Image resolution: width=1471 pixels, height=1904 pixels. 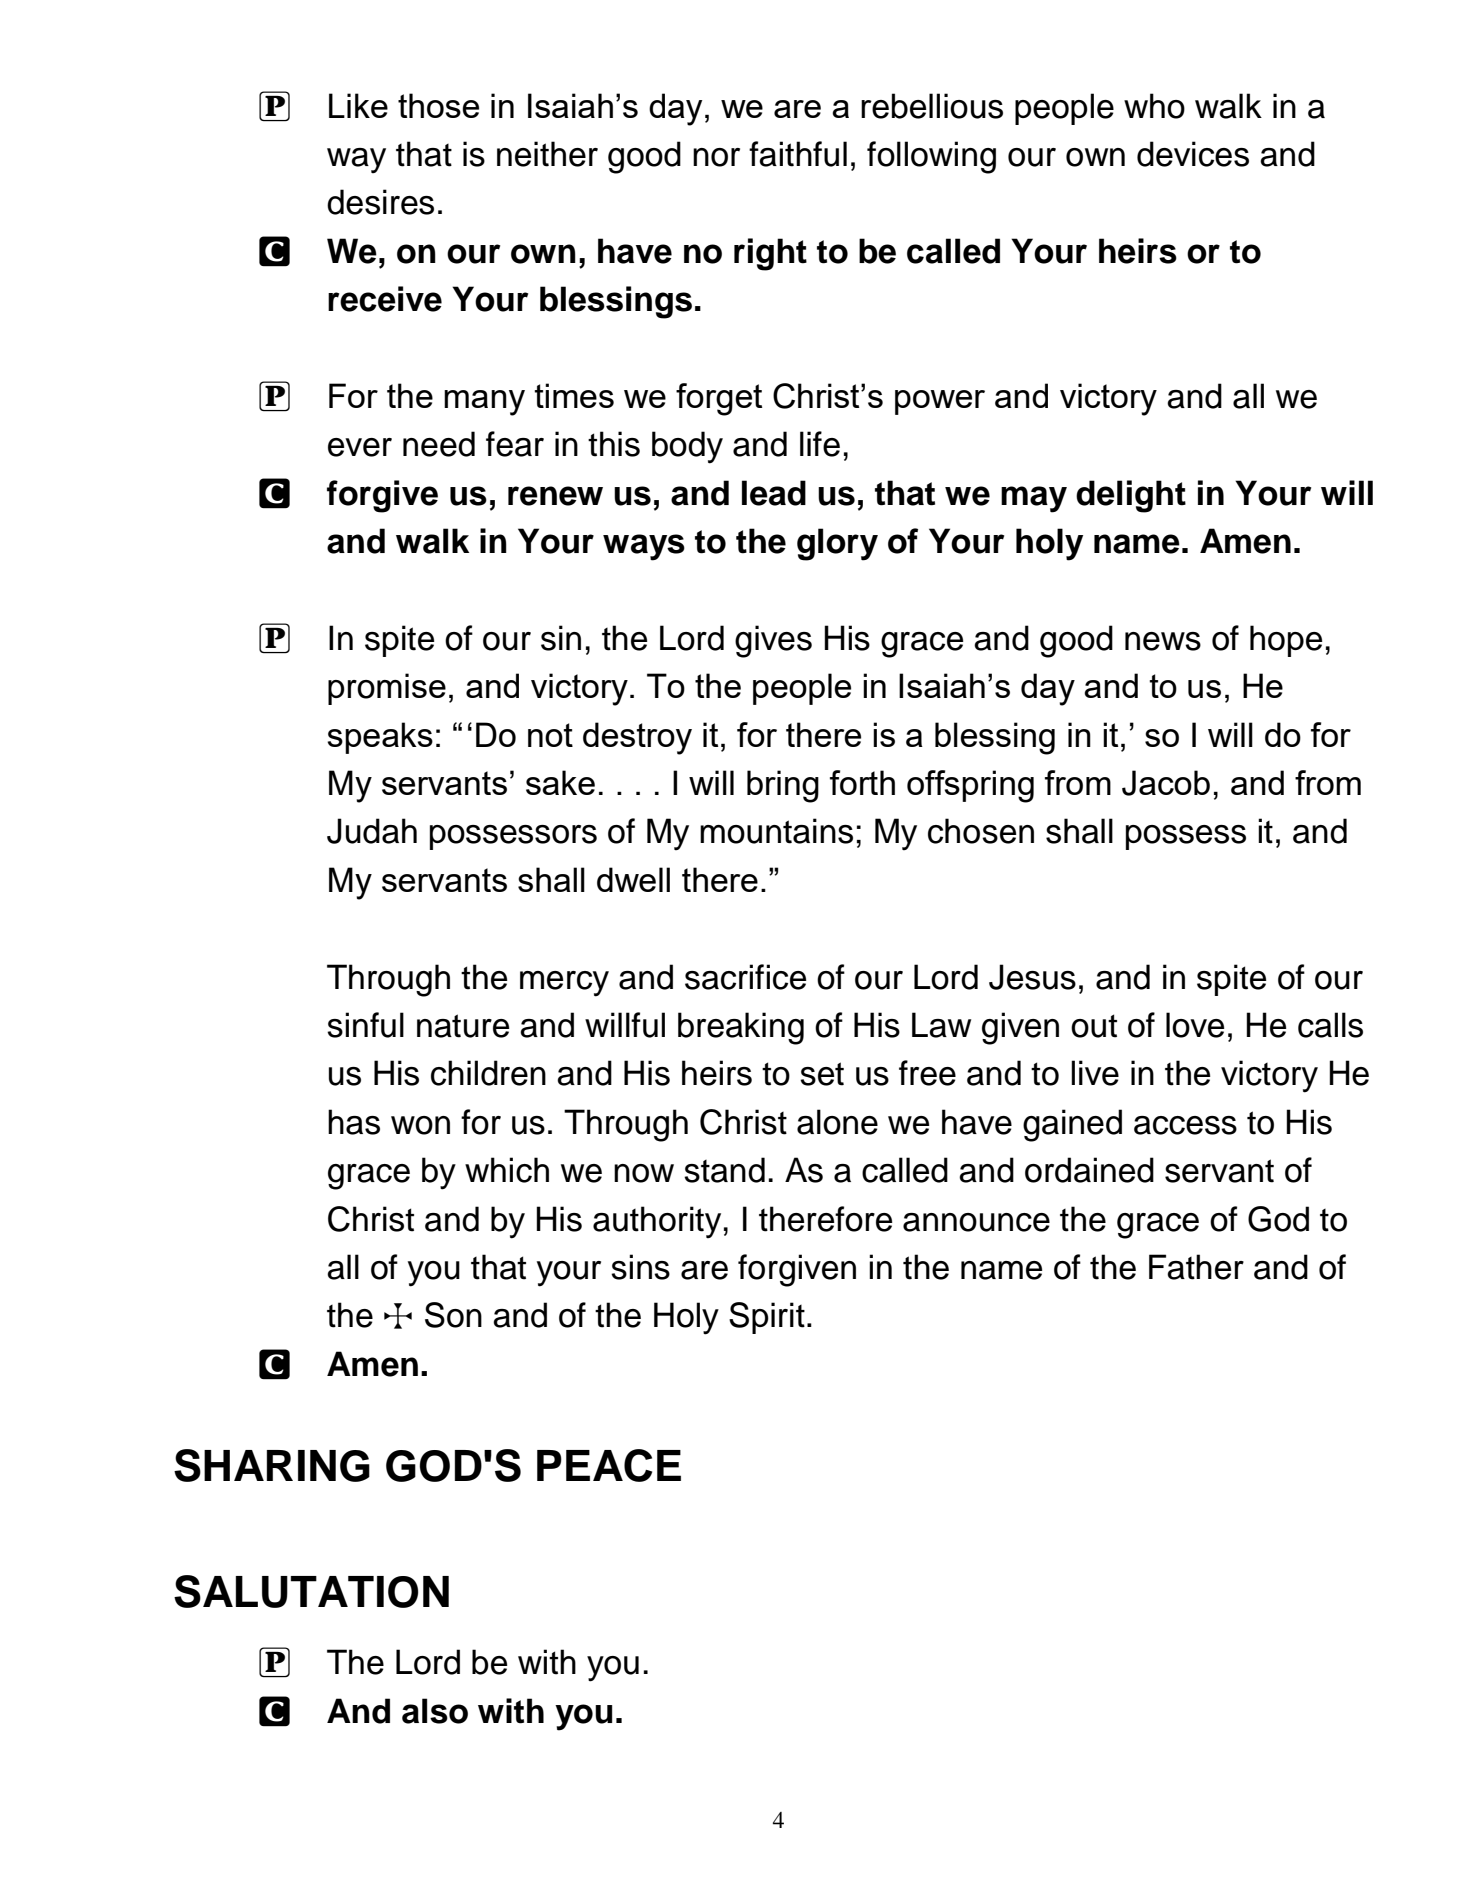 I want to click on delight, so click(x=1131, y=496).
